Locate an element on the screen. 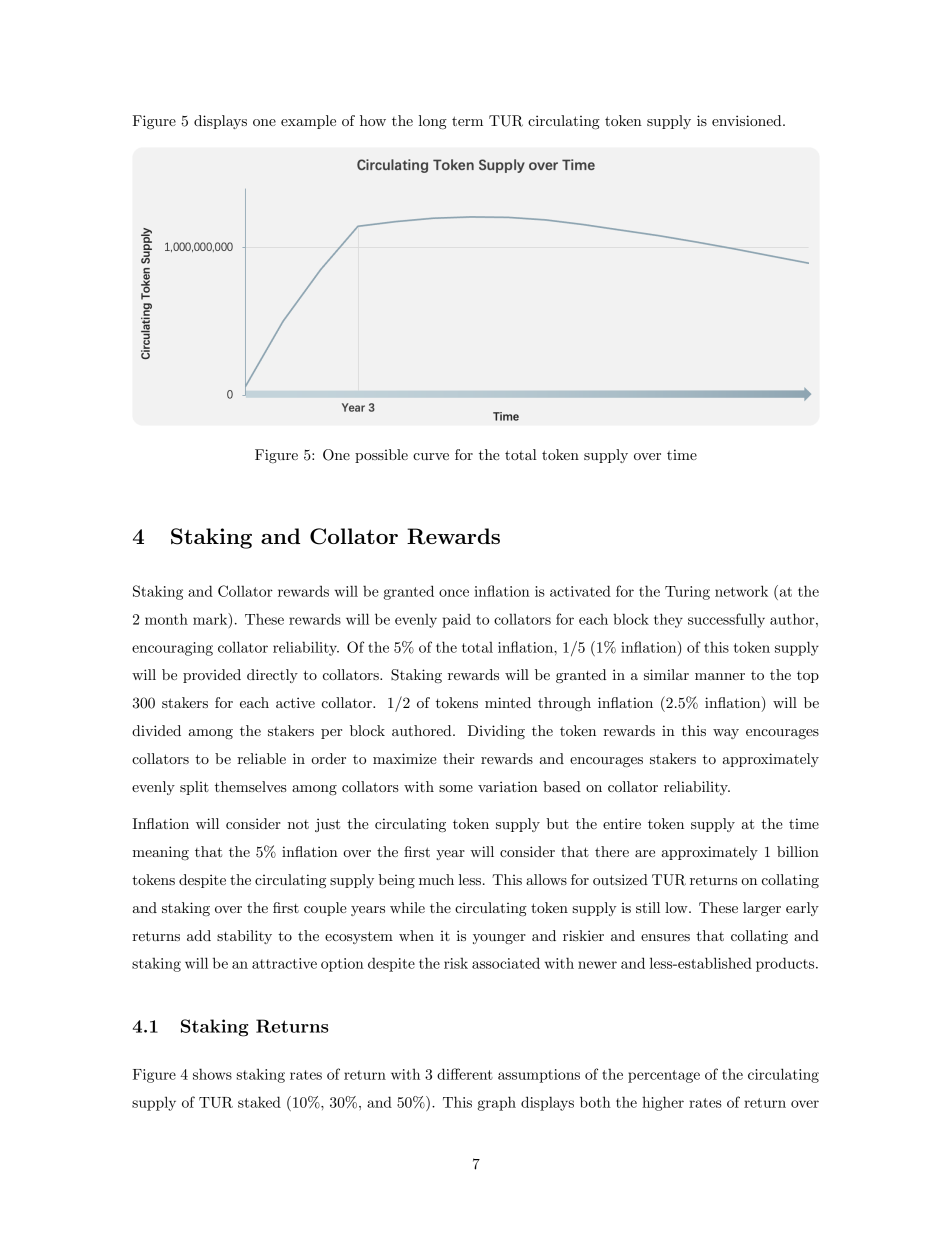  curve is located at coordinates (431, 456).
